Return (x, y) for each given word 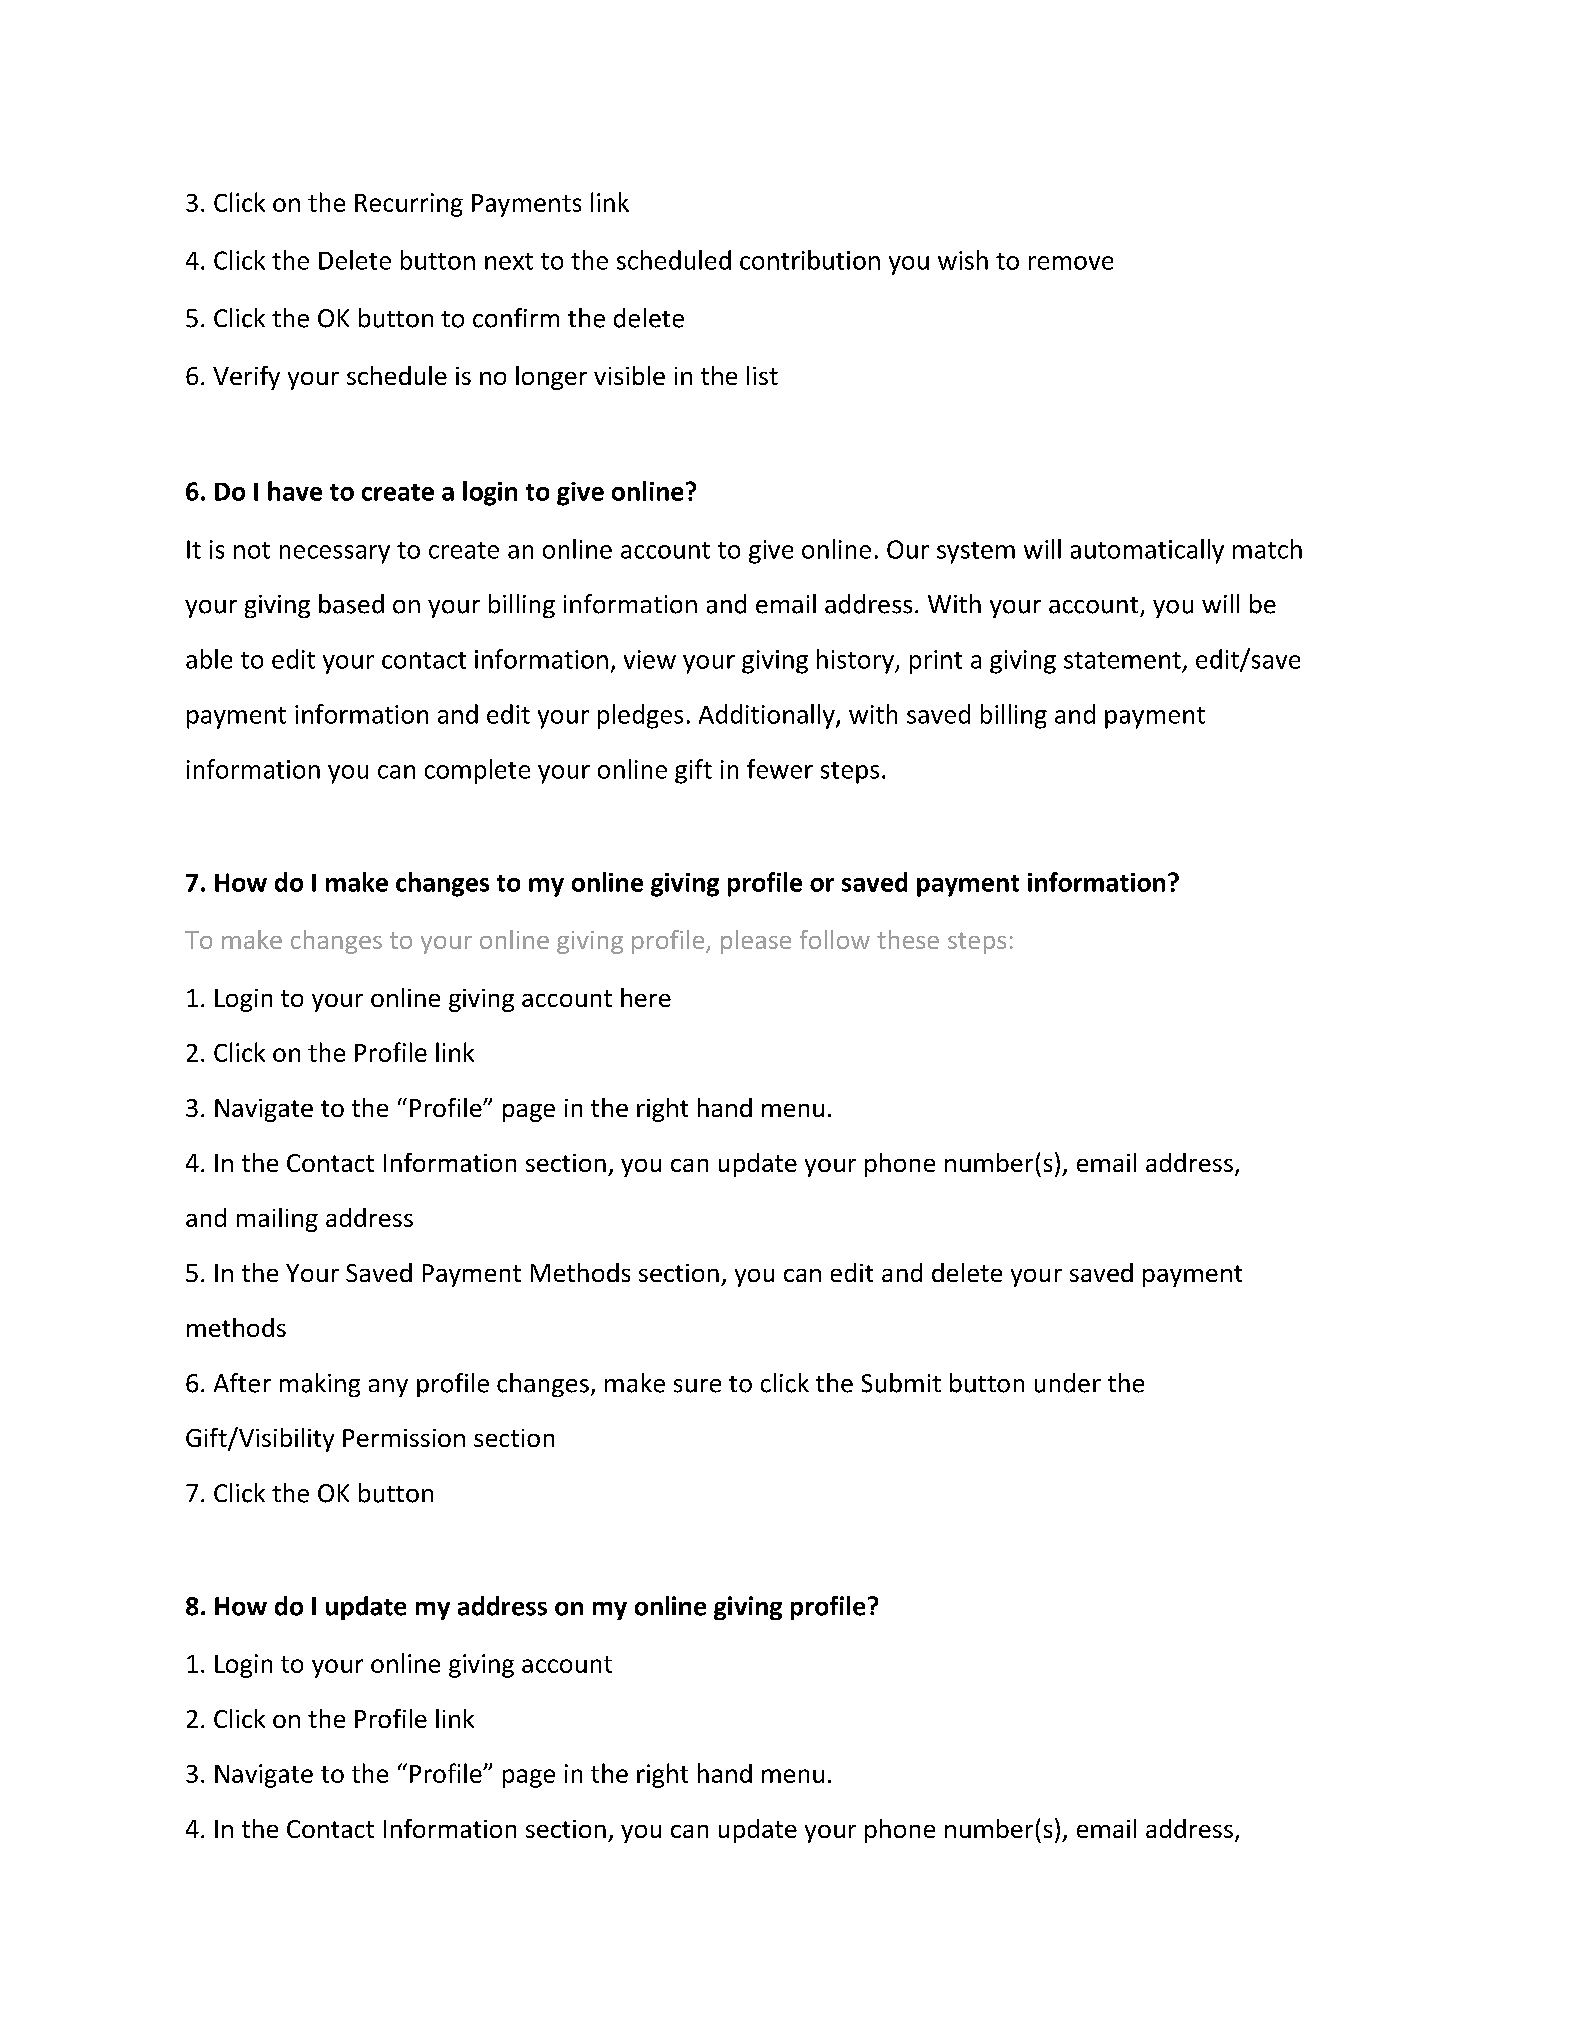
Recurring (409, 205)
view (650, 659)
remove (1071, 263)
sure (697, 1386)
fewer (780, 769)
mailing (277, 1220)
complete (477, 771)
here (646, 997)
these (908, 939)
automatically (1147, 551)
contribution (810, 260)
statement (1122, 660)
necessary (335, 554)
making (320, 1385)
